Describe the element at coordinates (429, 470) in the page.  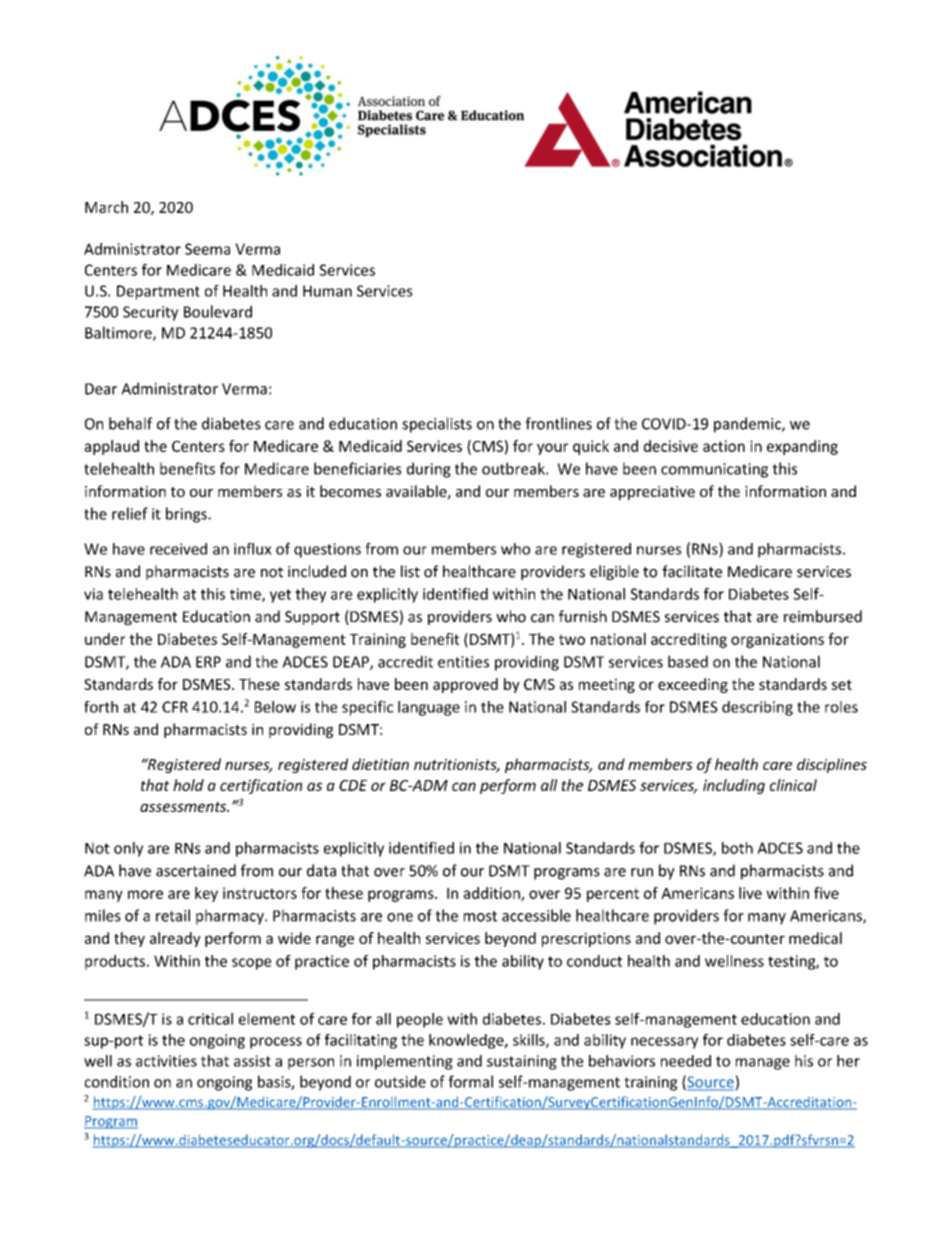
I see `during` at that location.
